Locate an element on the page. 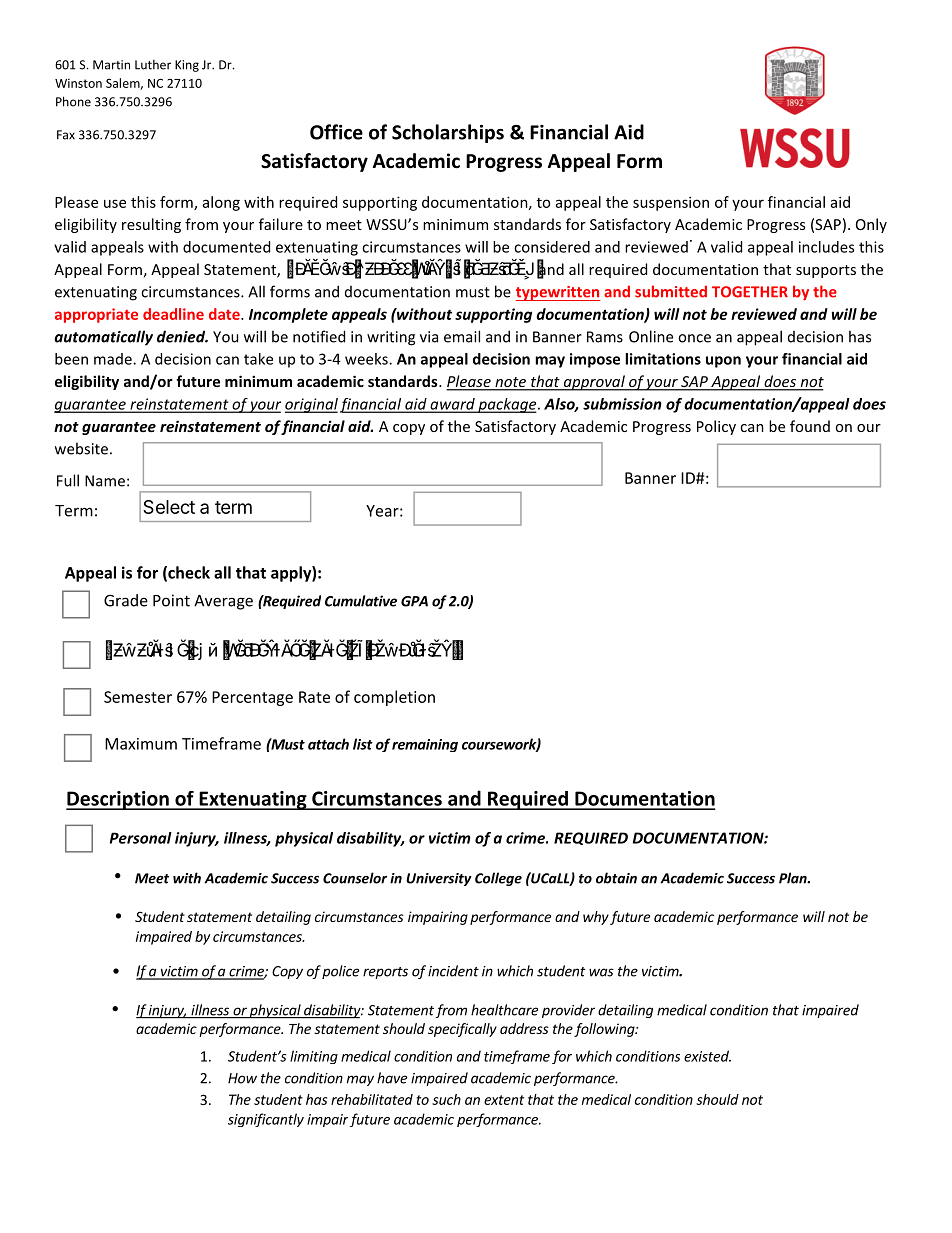 Image resolution: width=952 pixels, height=1233 pixels. remaining is located at coordinates (425, 745).
